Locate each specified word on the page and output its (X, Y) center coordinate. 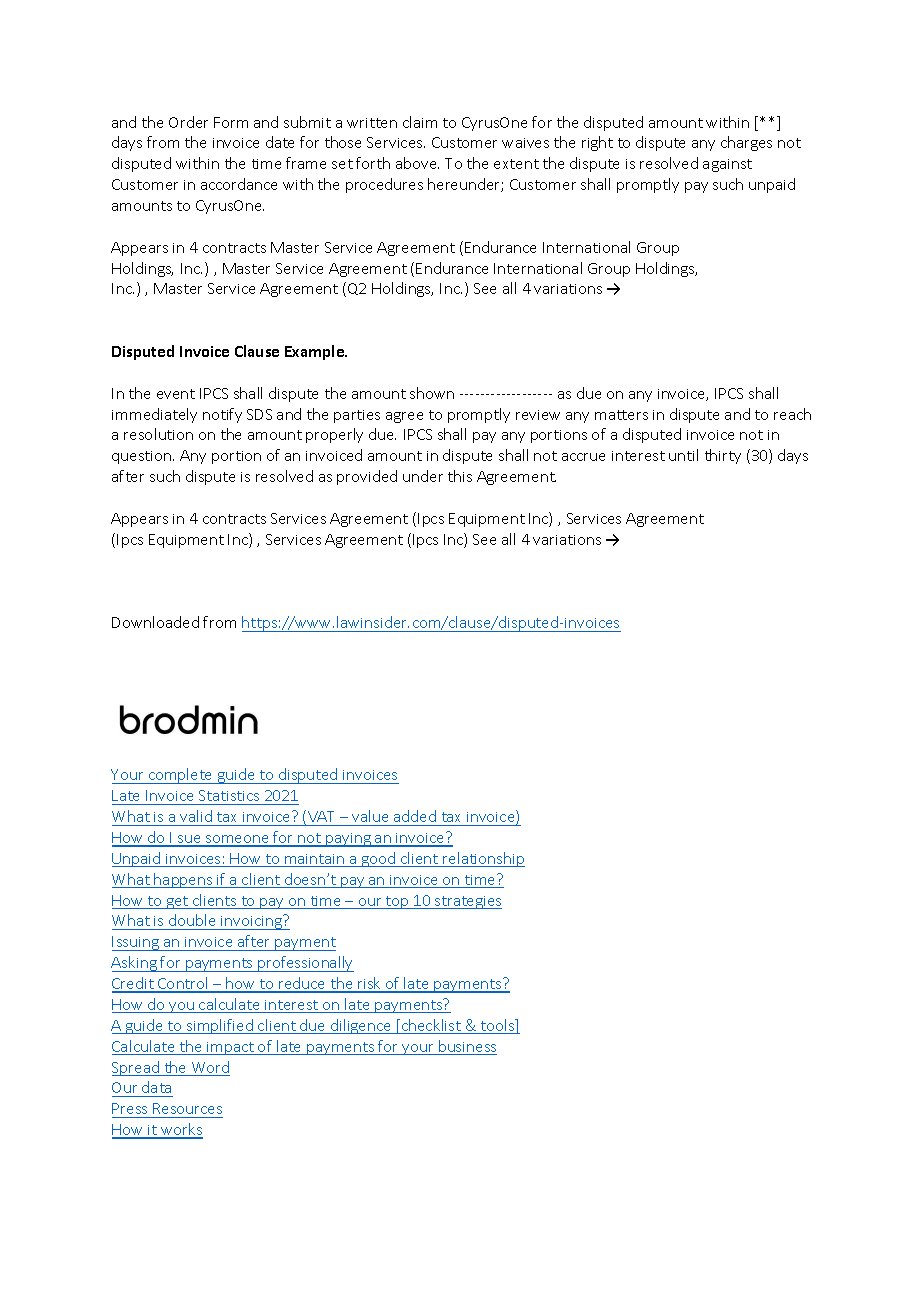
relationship (483, 859)
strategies (467, 902)
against (727, 165)
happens (184, 880)
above (417, 163)
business (467, 1047)
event (176, 394)
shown (432, 393)
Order (188, 122)
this (460, 476)
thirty (723, 456)
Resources (187, 1108)
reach (792, 414)
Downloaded (155, 622)
